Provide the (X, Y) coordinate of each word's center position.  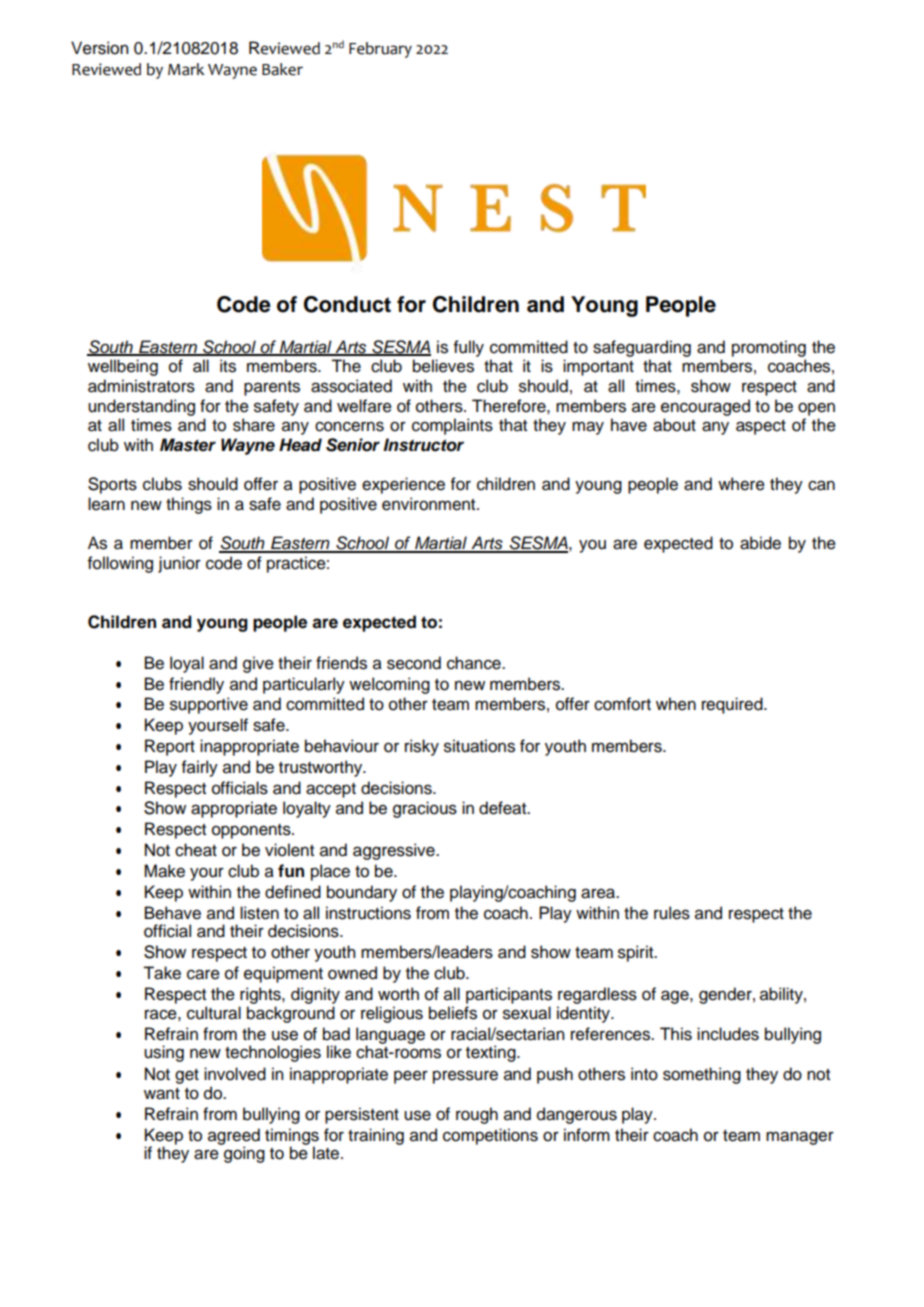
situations (479, 746)
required (733, 705)
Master (188, 445)
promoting (769, 348)
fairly (200, 768)
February (380, 50)
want (162, 1094)
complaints (452, 426)
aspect (761, 427)
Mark (186, 69)
